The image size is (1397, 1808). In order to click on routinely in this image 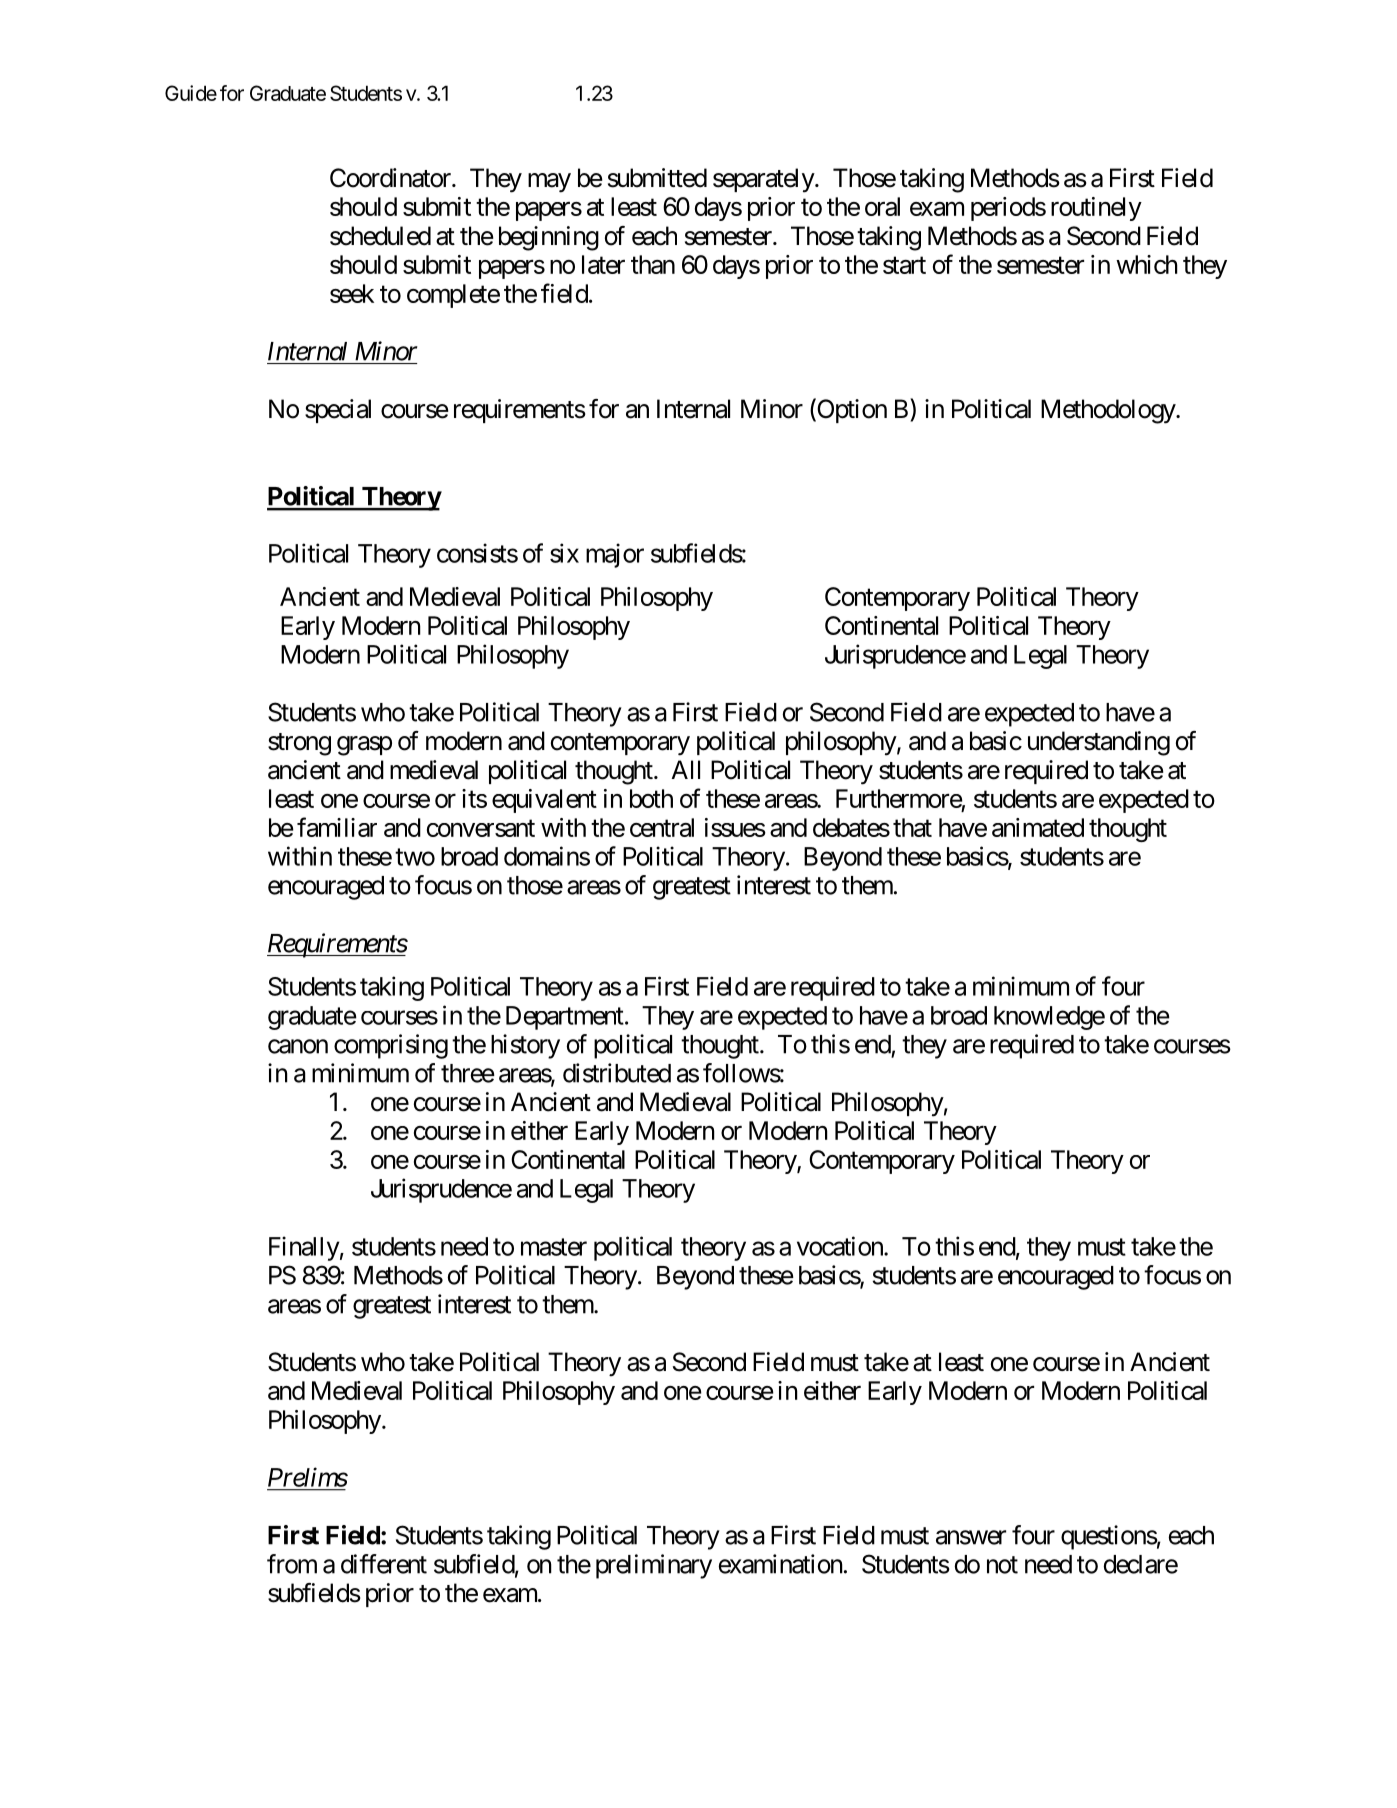, I will do `click(1096, 209)`.
